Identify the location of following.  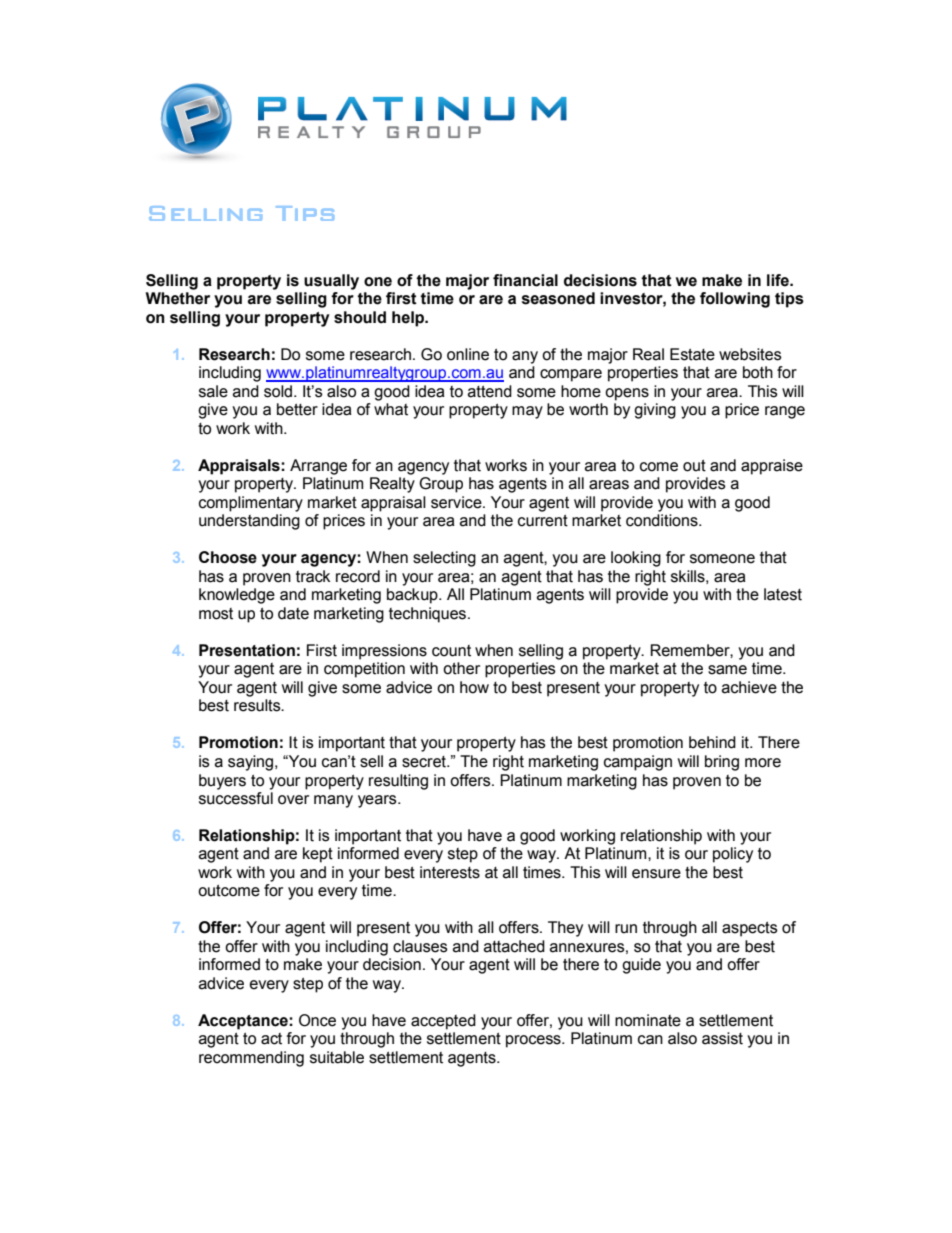
(735, 300).
